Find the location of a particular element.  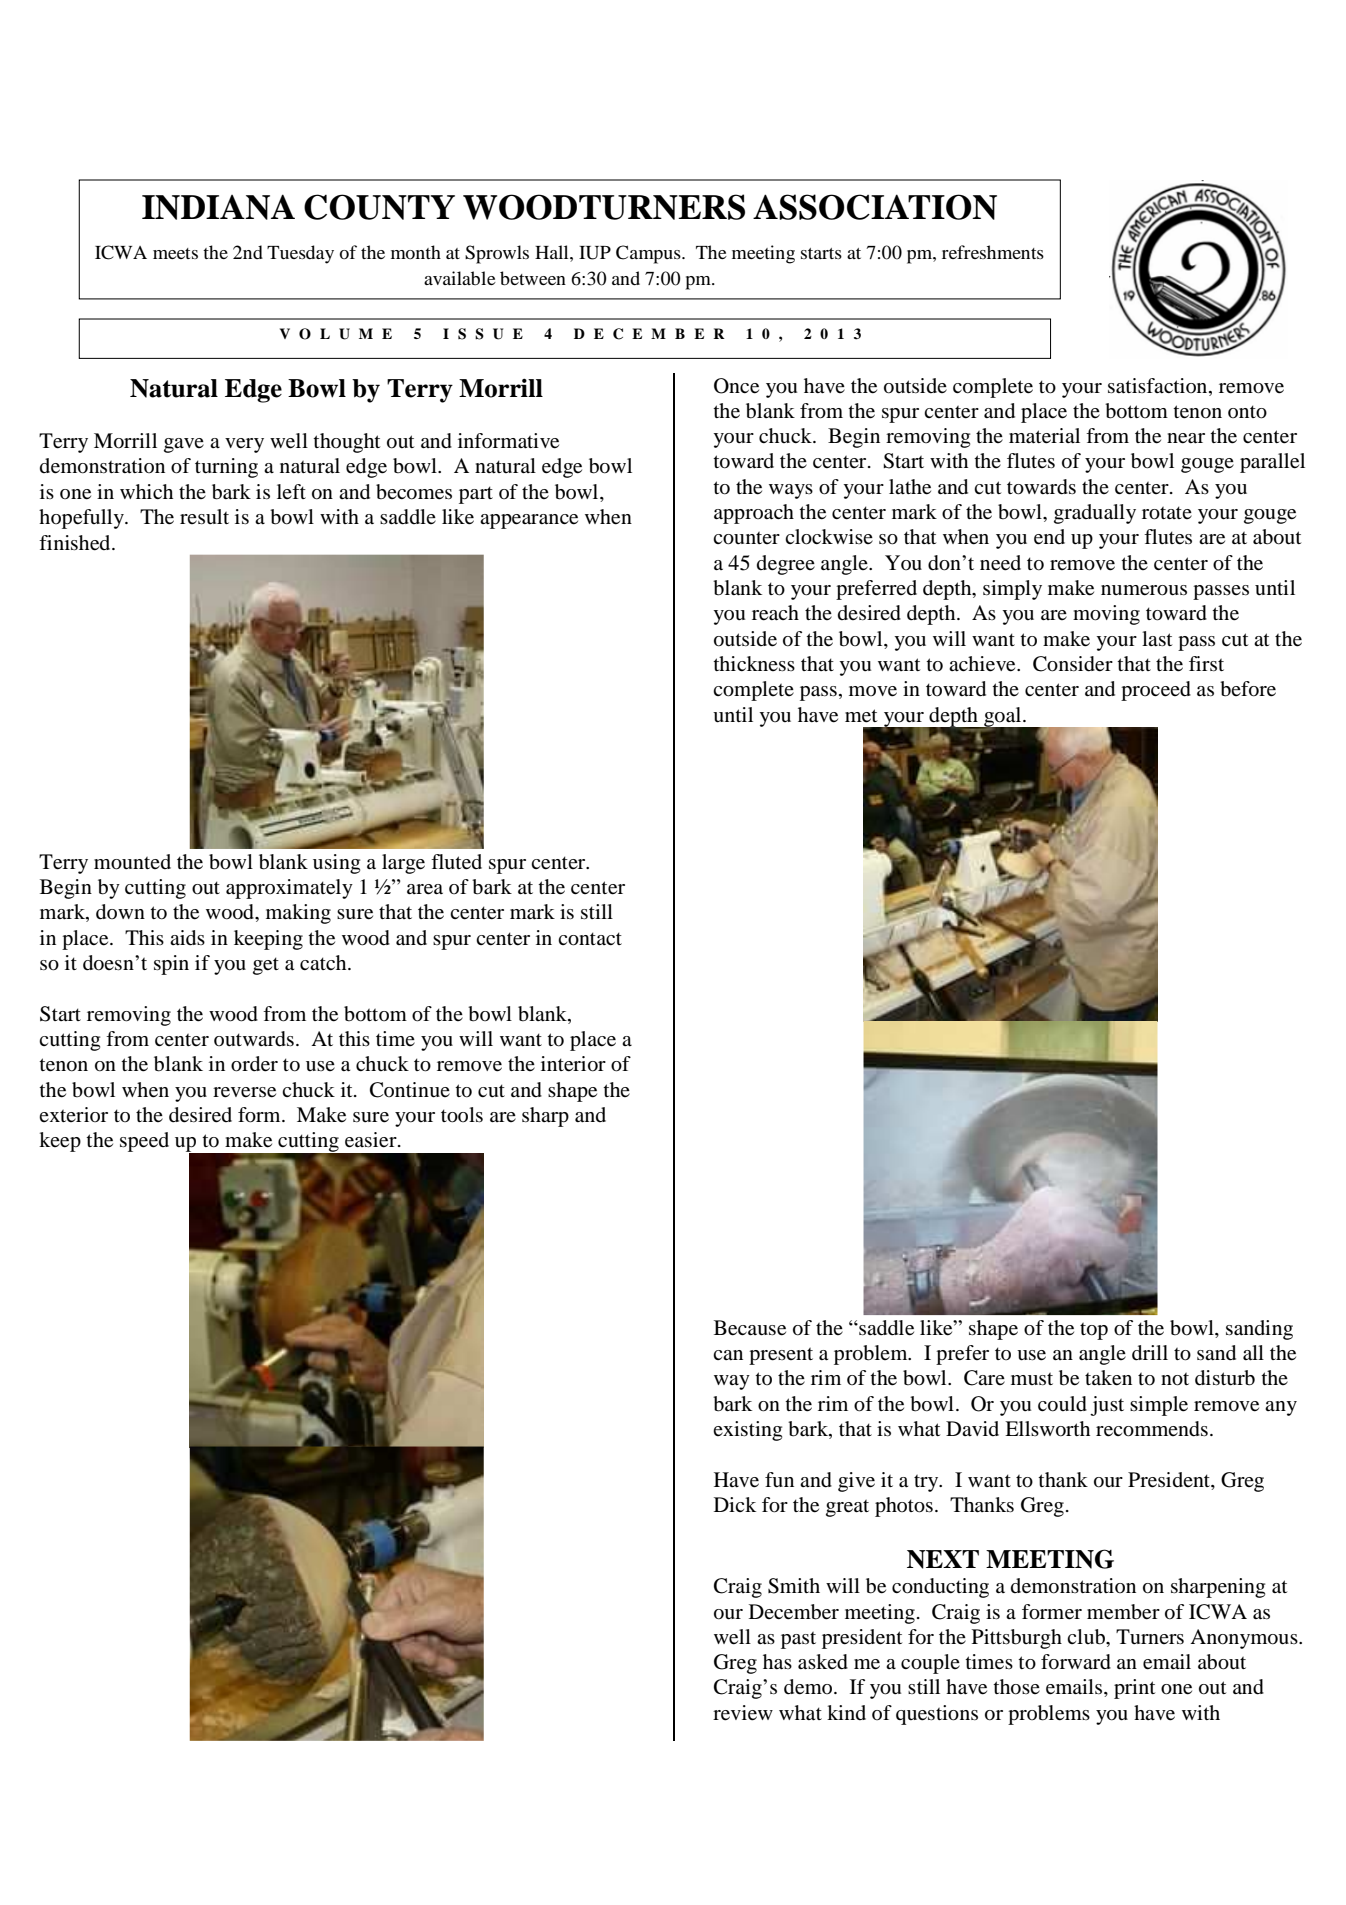

meets is located at coordinates (175, 253).
